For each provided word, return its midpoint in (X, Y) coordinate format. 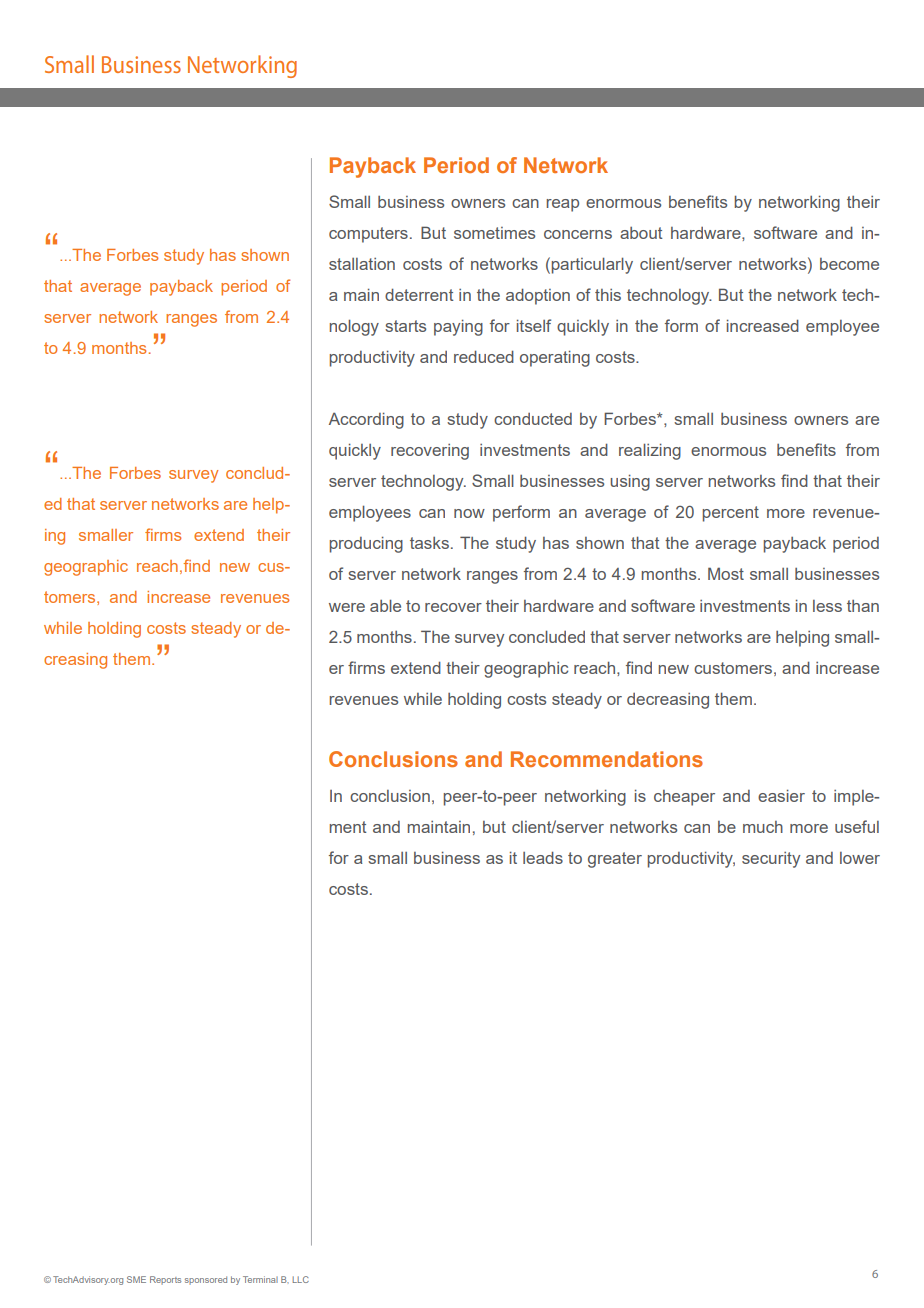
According (366, 420)
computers (368, 235)
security (771, 860)
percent (731, 514)
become (849, 264)
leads (543, 857)
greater (615, 860)
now (469, 513)
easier (781, 795)
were (347, 607)
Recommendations (607, 759)
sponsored (206, 1280)
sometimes (494, 233)
